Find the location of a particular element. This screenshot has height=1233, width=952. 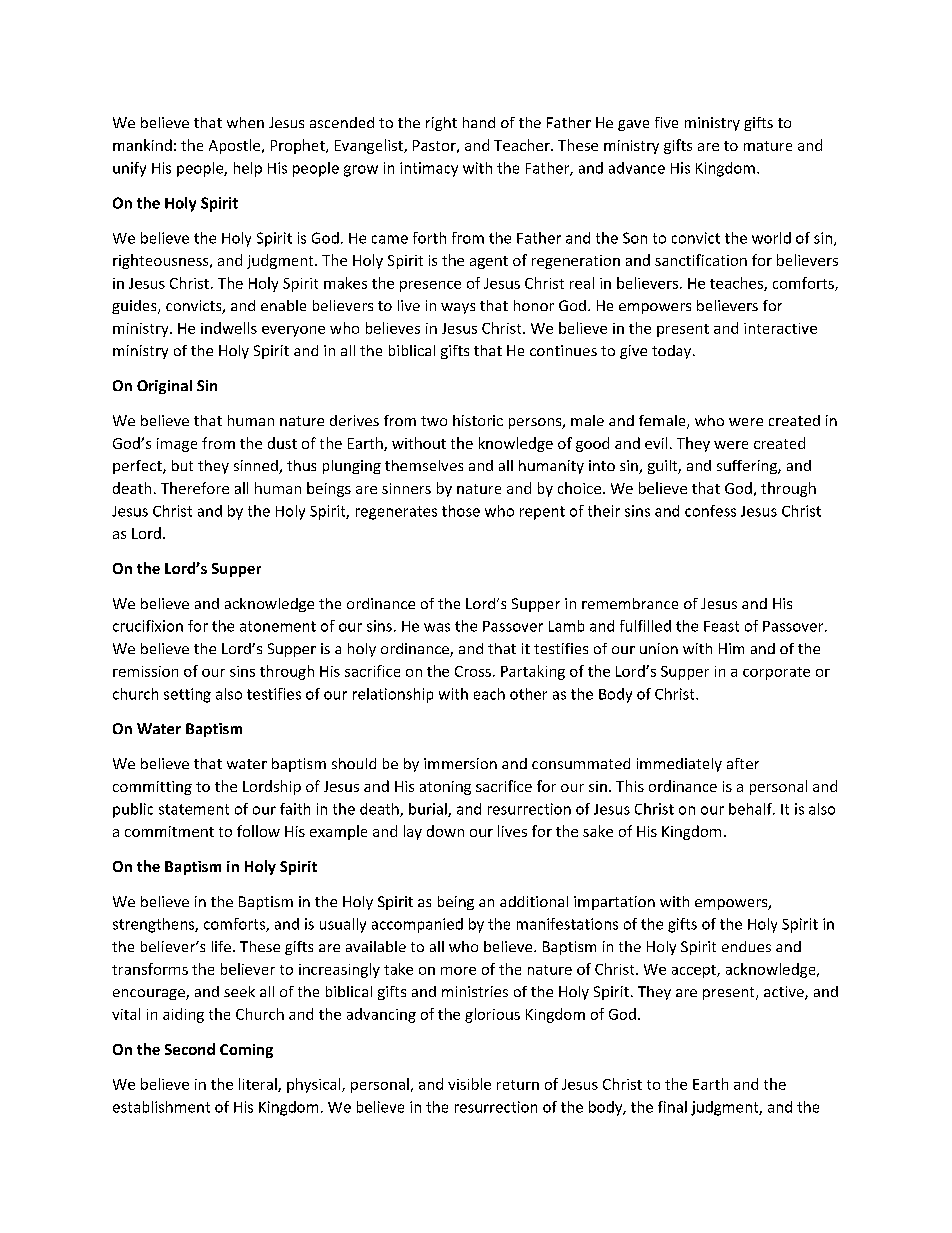

Second is located at coordinates (190, 1049).
